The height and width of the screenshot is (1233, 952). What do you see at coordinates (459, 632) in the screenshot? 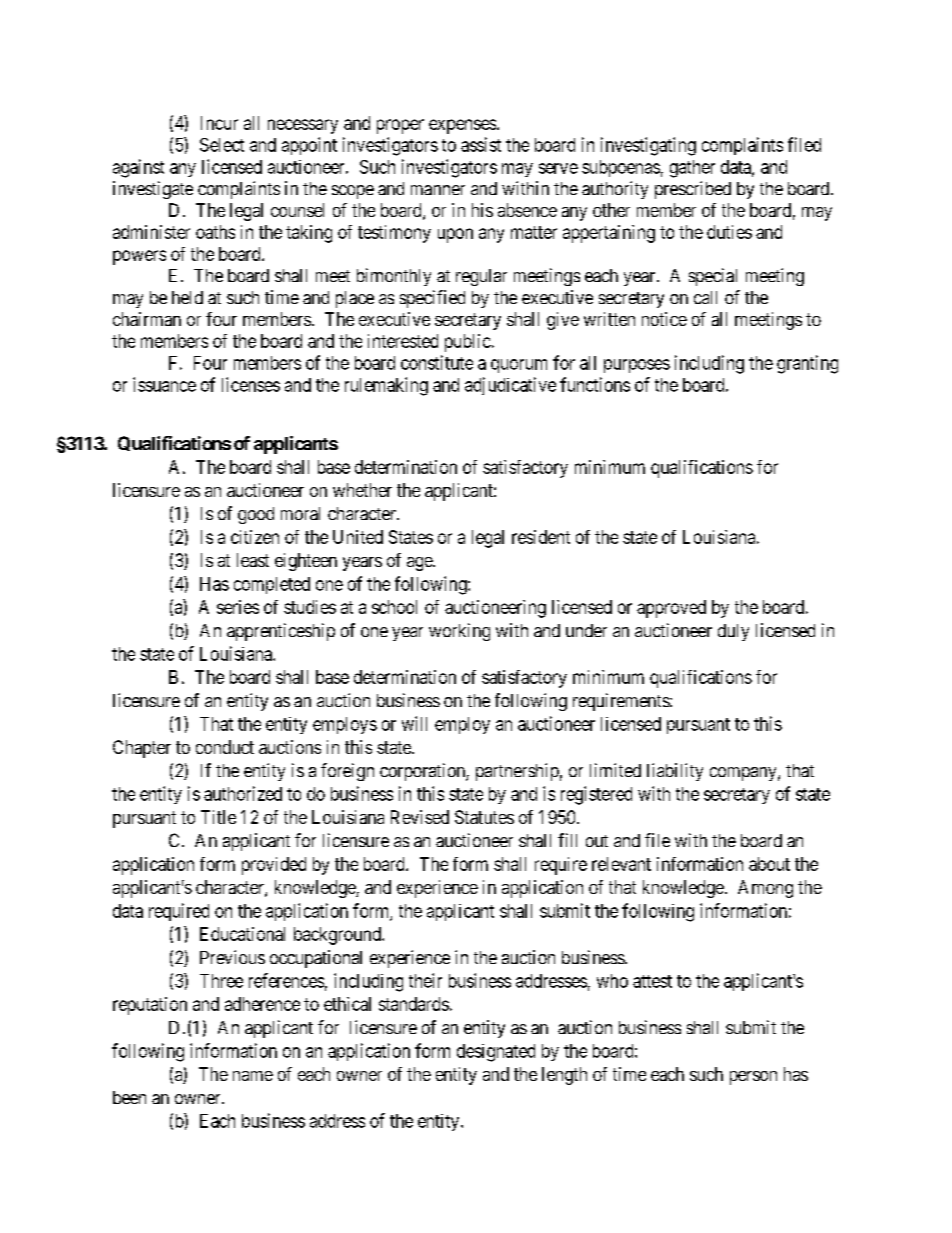
I see `working` at bounding box center [459, 632].
